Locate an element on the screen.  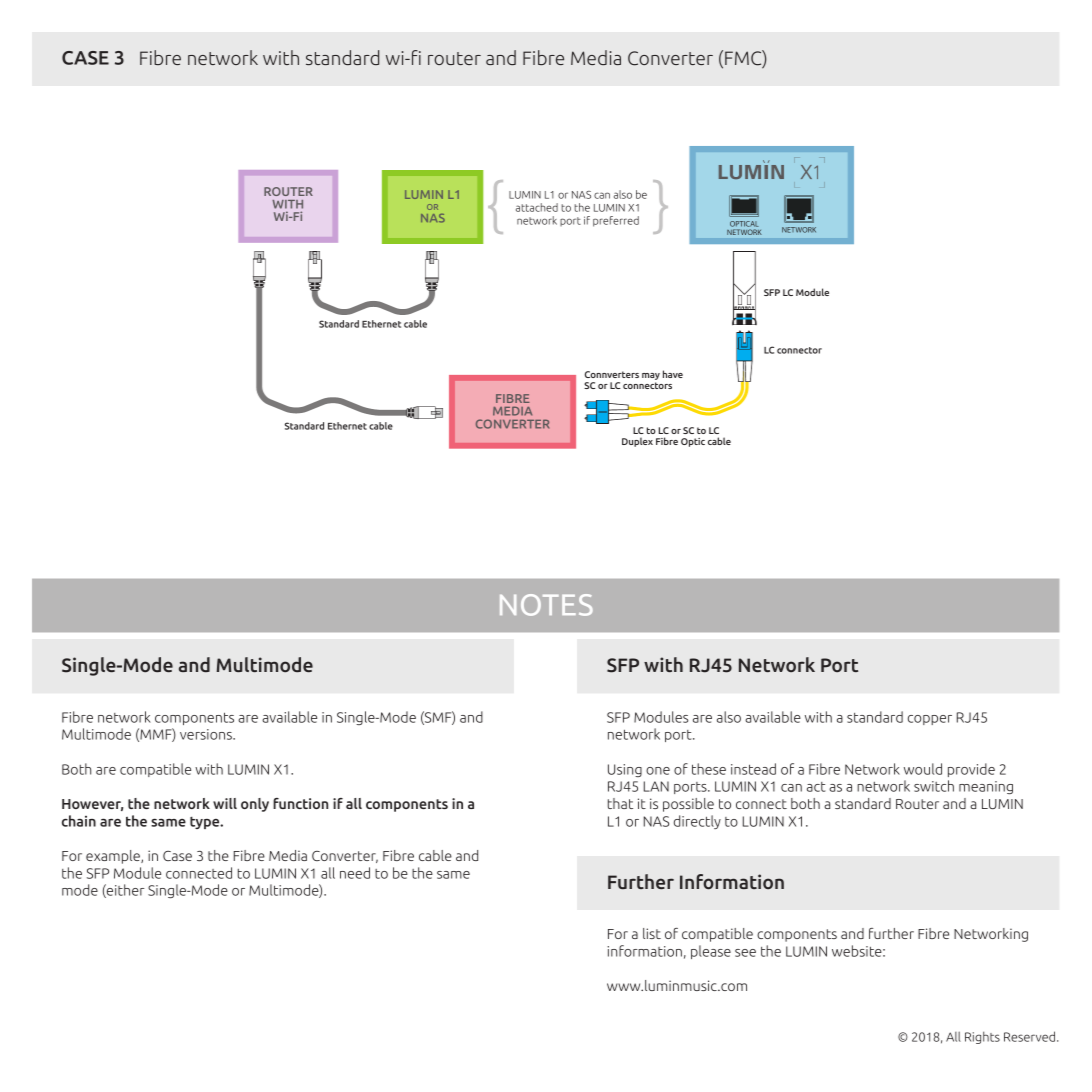
preferred is located at coordinates (616, 221).
